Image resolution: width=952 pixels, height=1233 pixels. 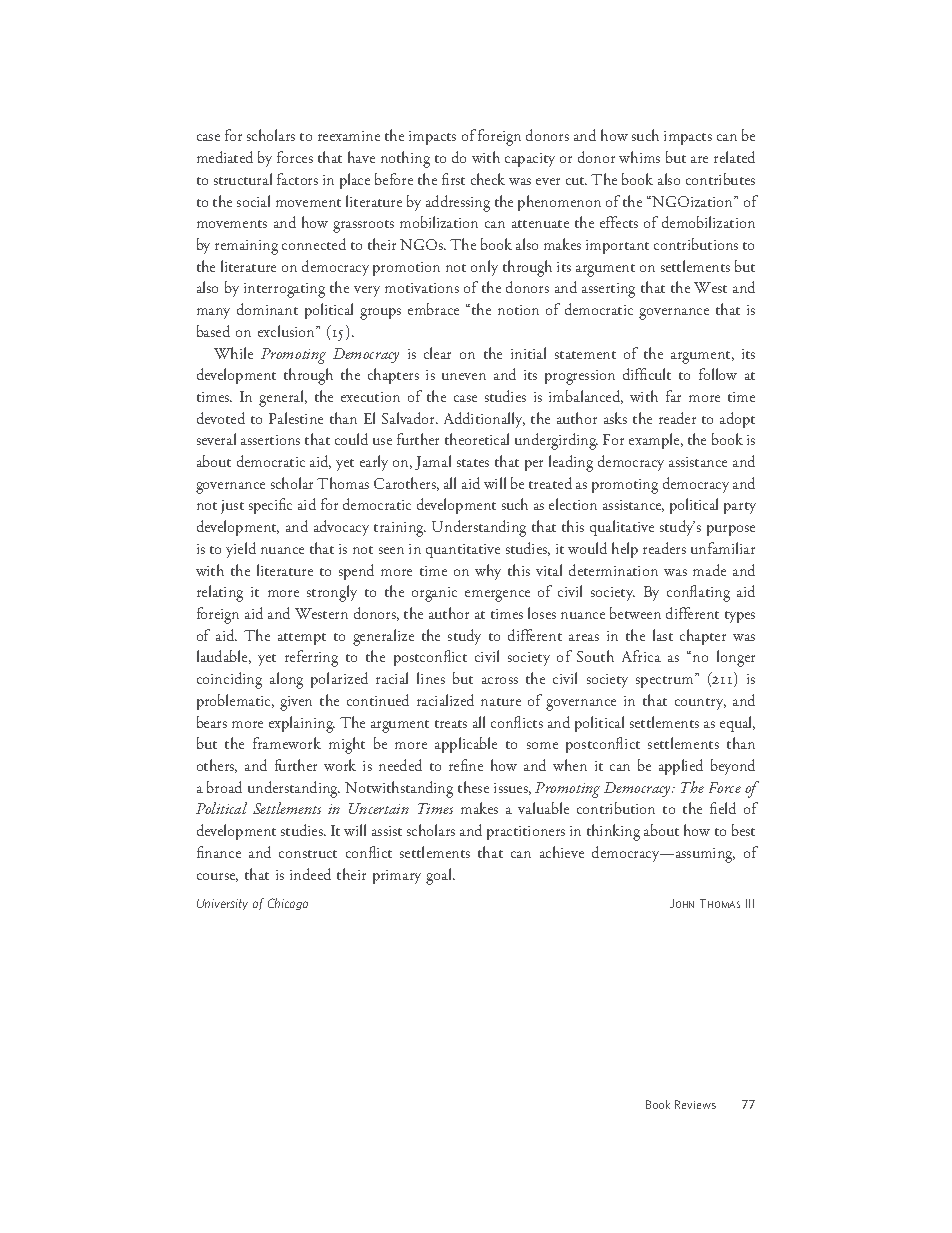 I want to click on contributes, so click(x=720, y=179).
